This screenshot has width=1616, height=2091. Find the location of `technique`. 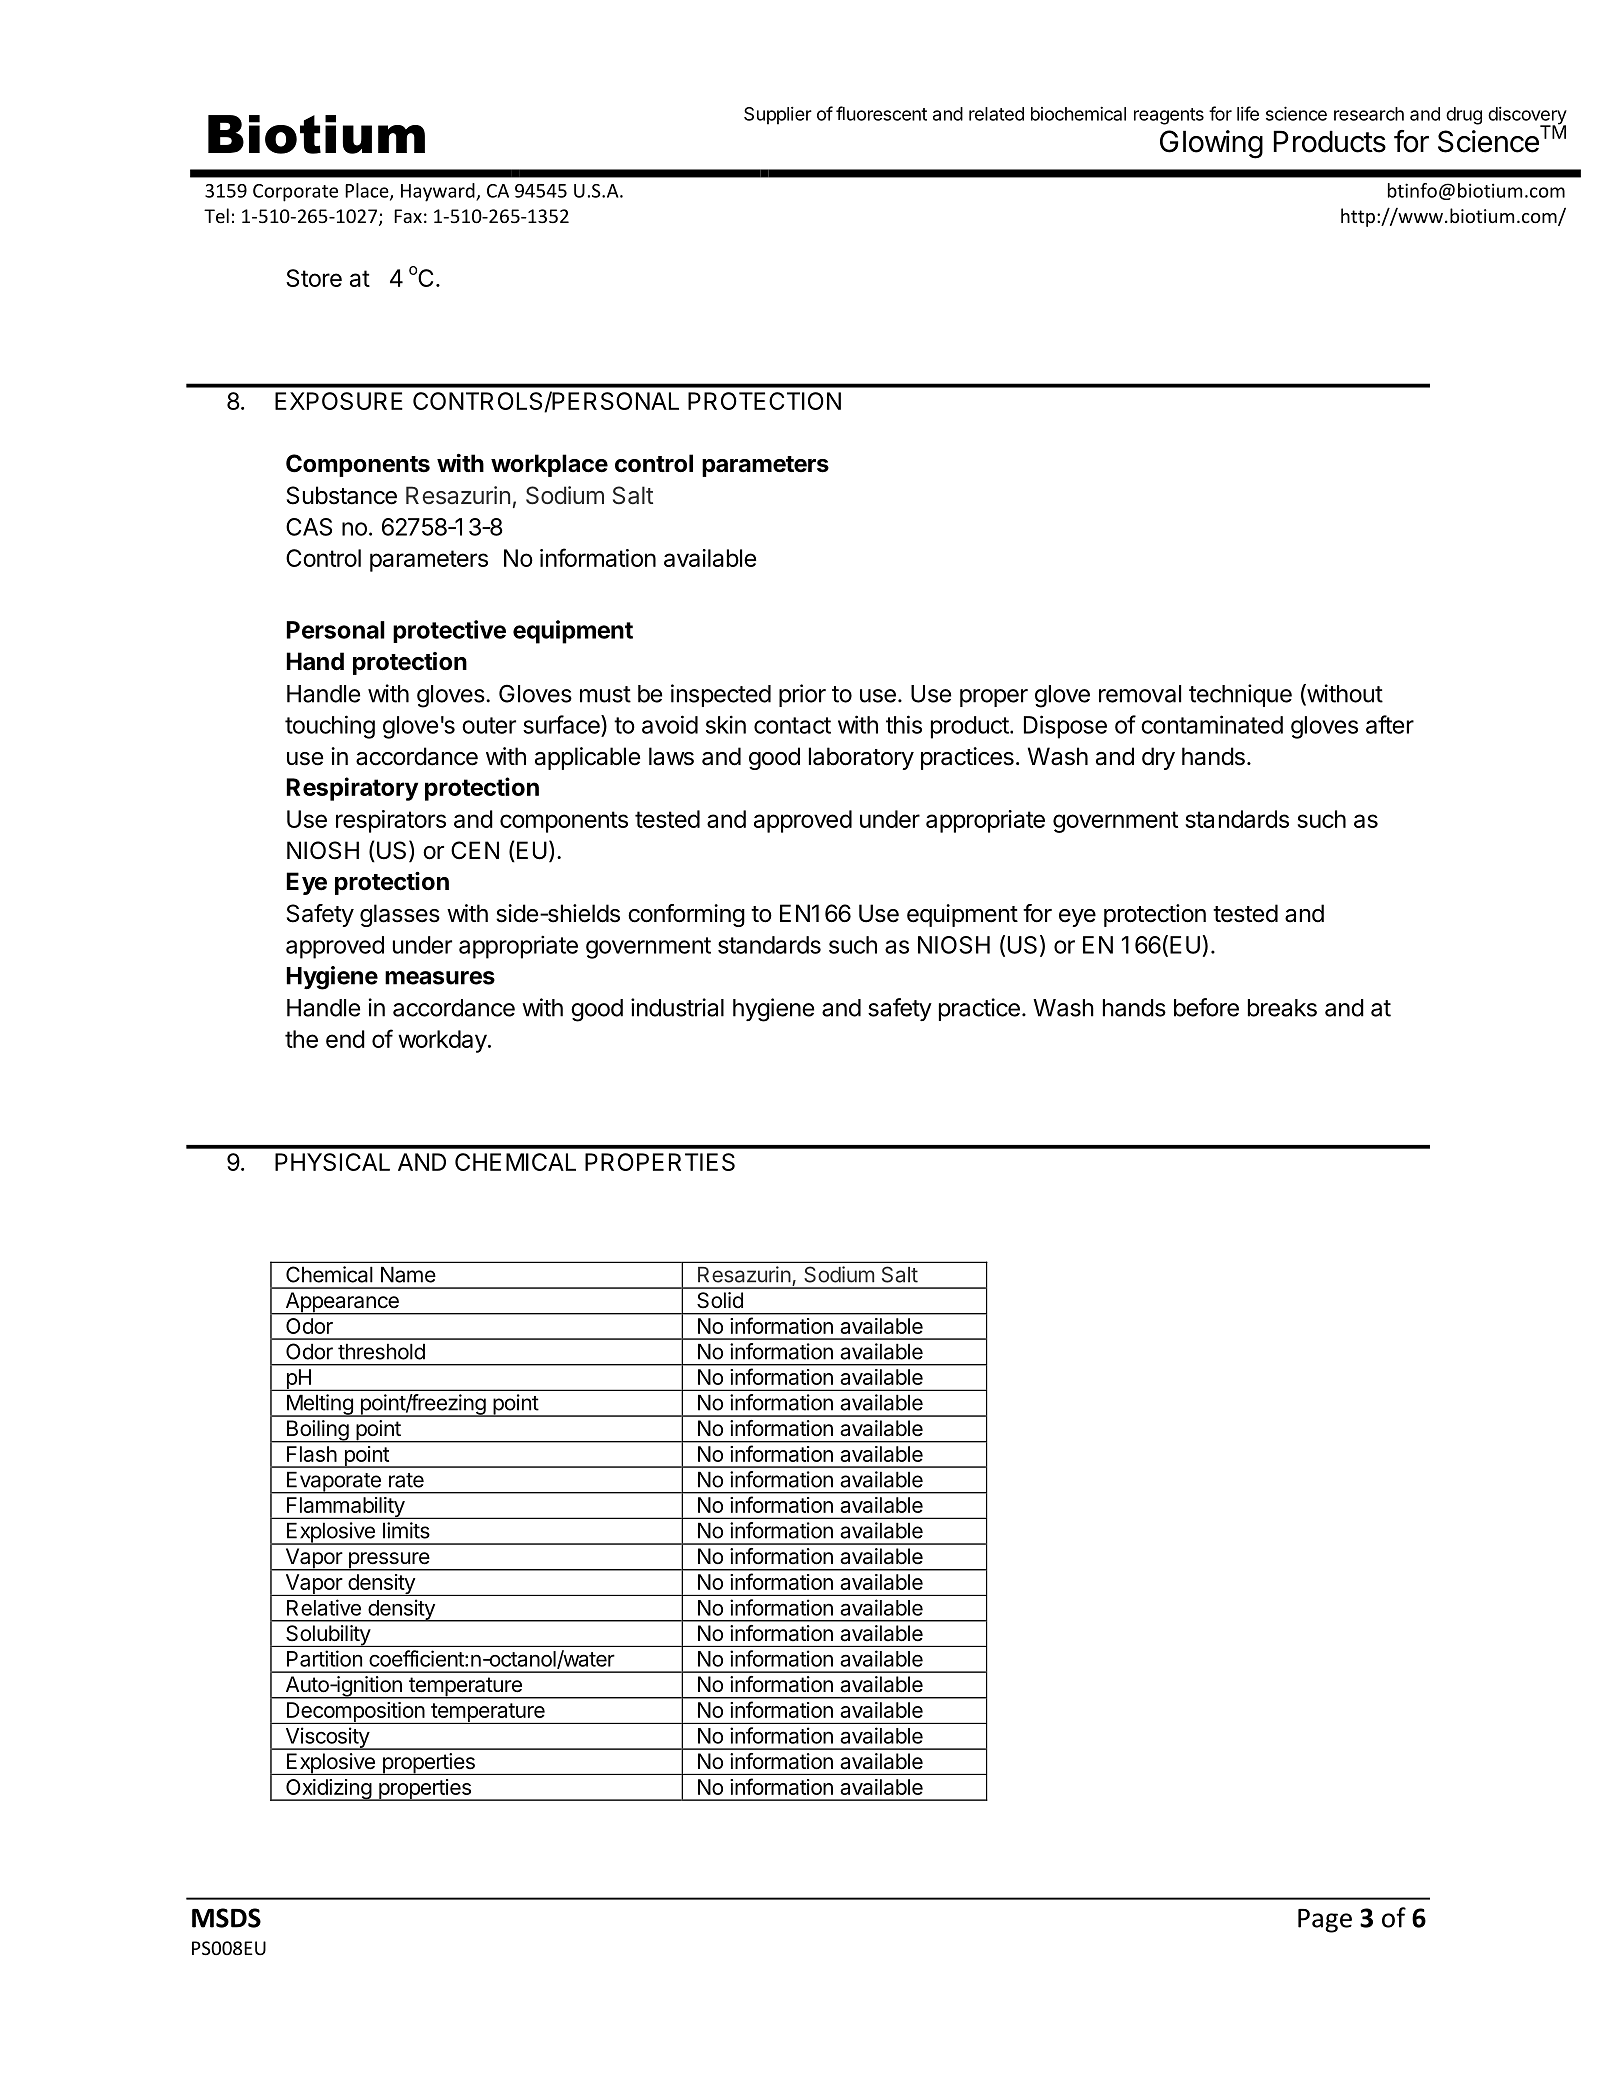

technique is located at coordinates (1240, 695).
